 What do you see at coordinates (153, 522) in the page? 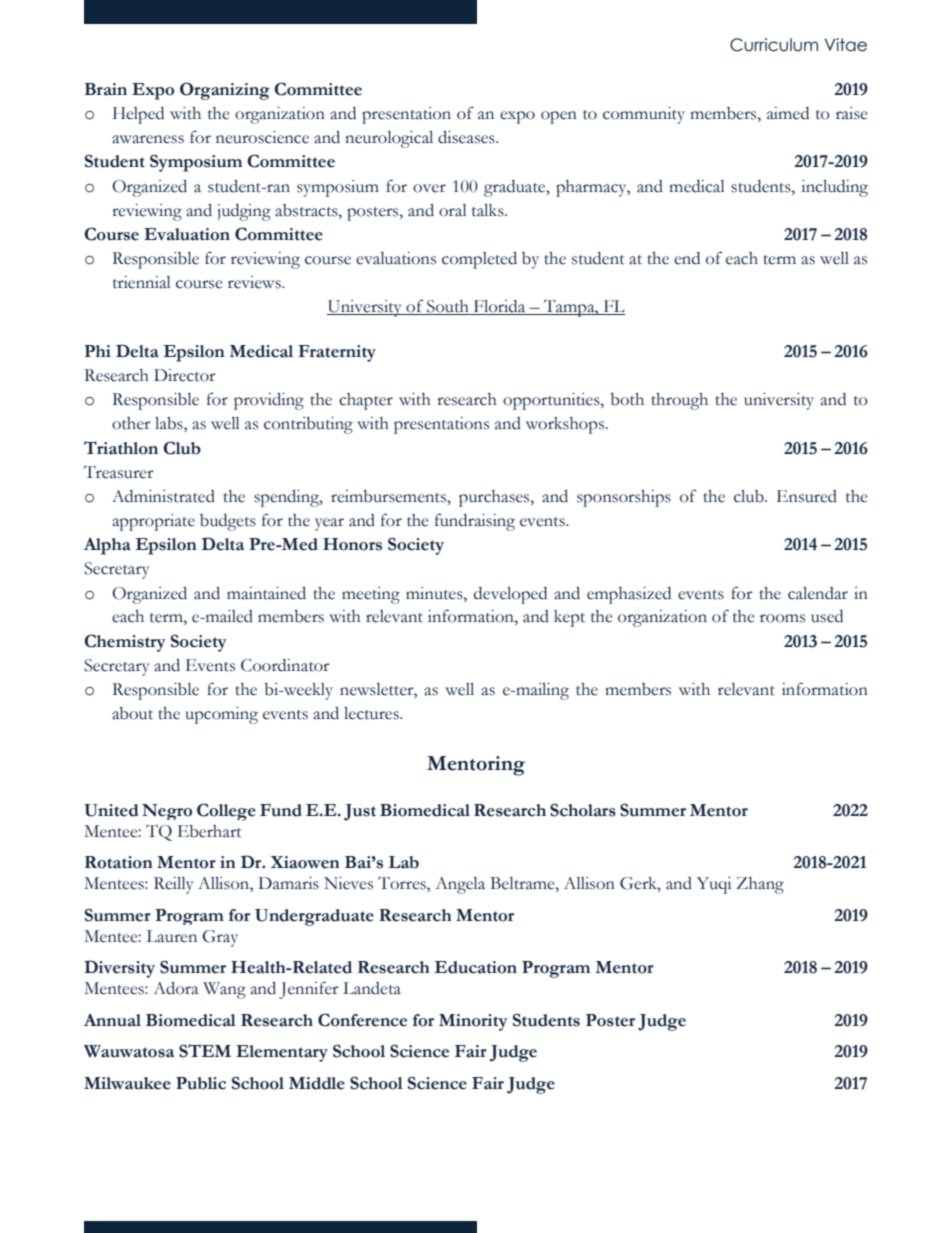
I see `appropriate` at bounding box center [153, 522].
